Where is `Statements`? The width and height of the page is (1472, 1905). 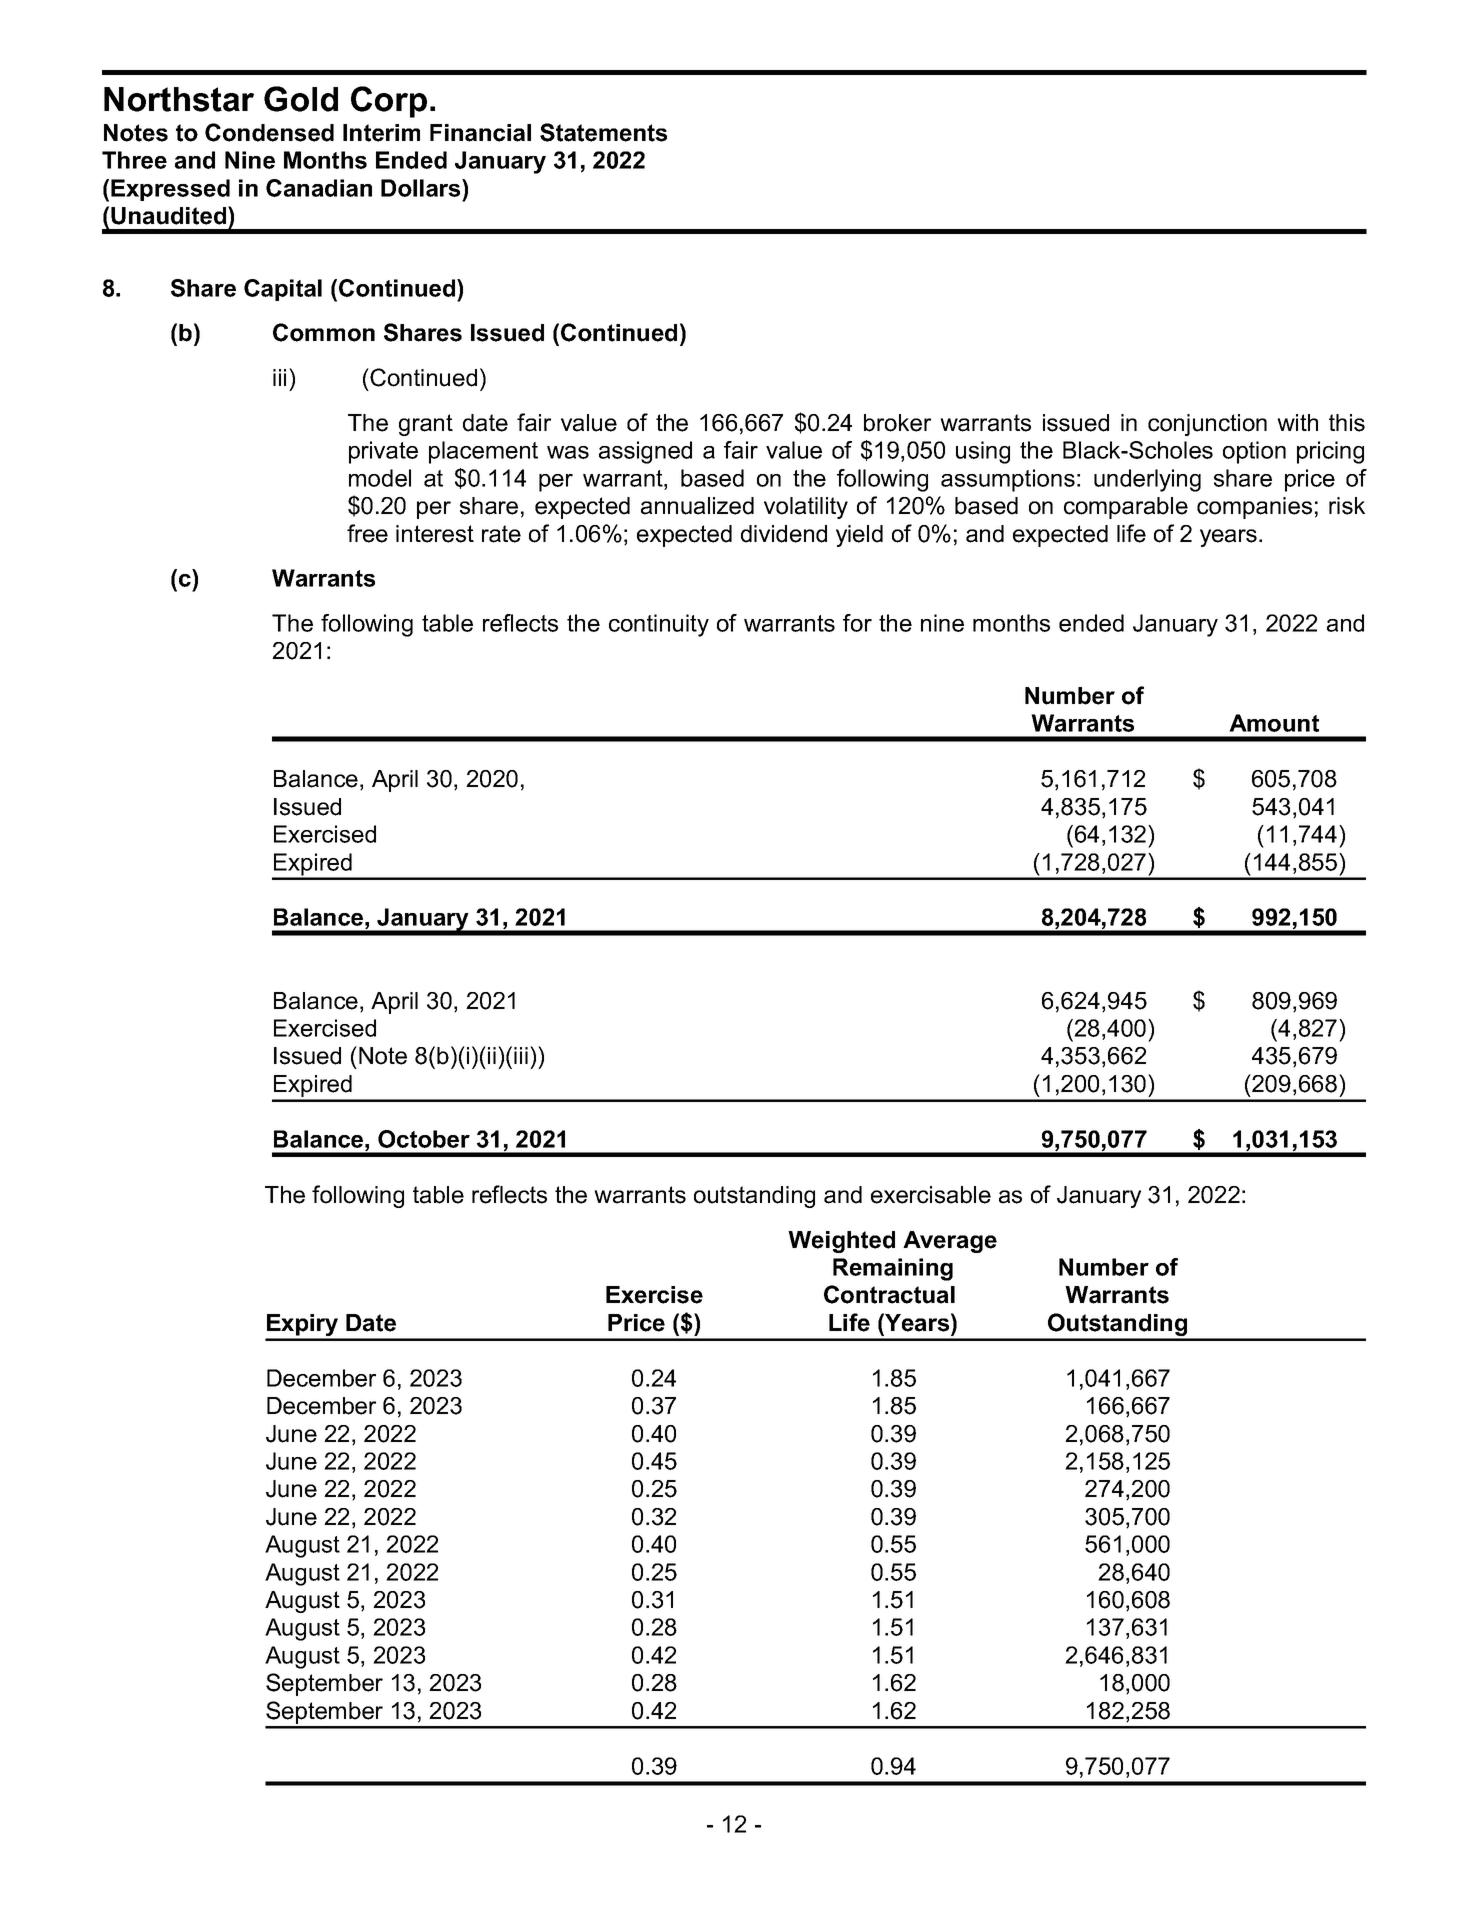 Statements is located at coordinates (603, 132).
